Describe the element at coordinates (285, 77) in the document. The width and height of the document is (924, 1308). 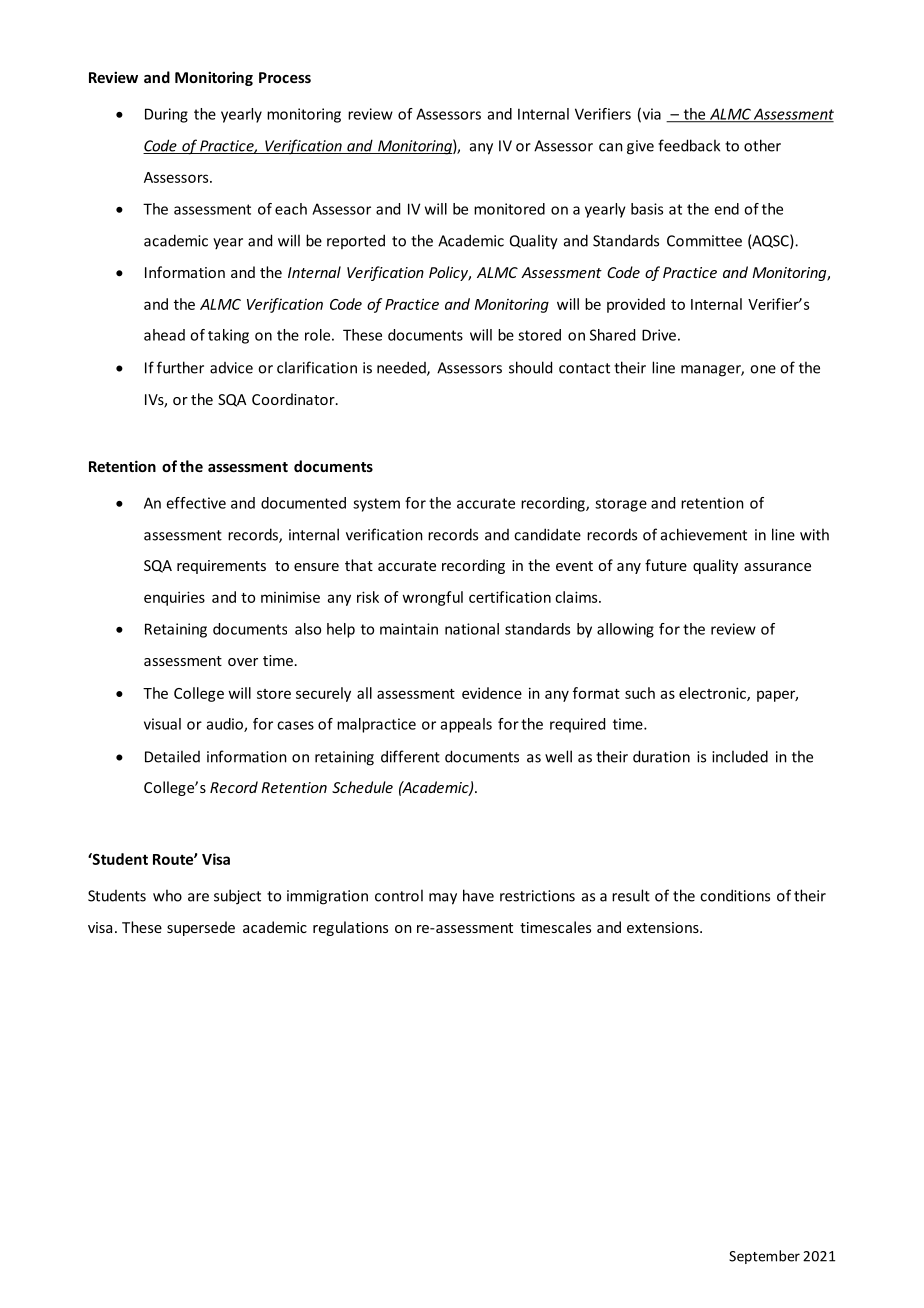
I see `Process` at that location.
